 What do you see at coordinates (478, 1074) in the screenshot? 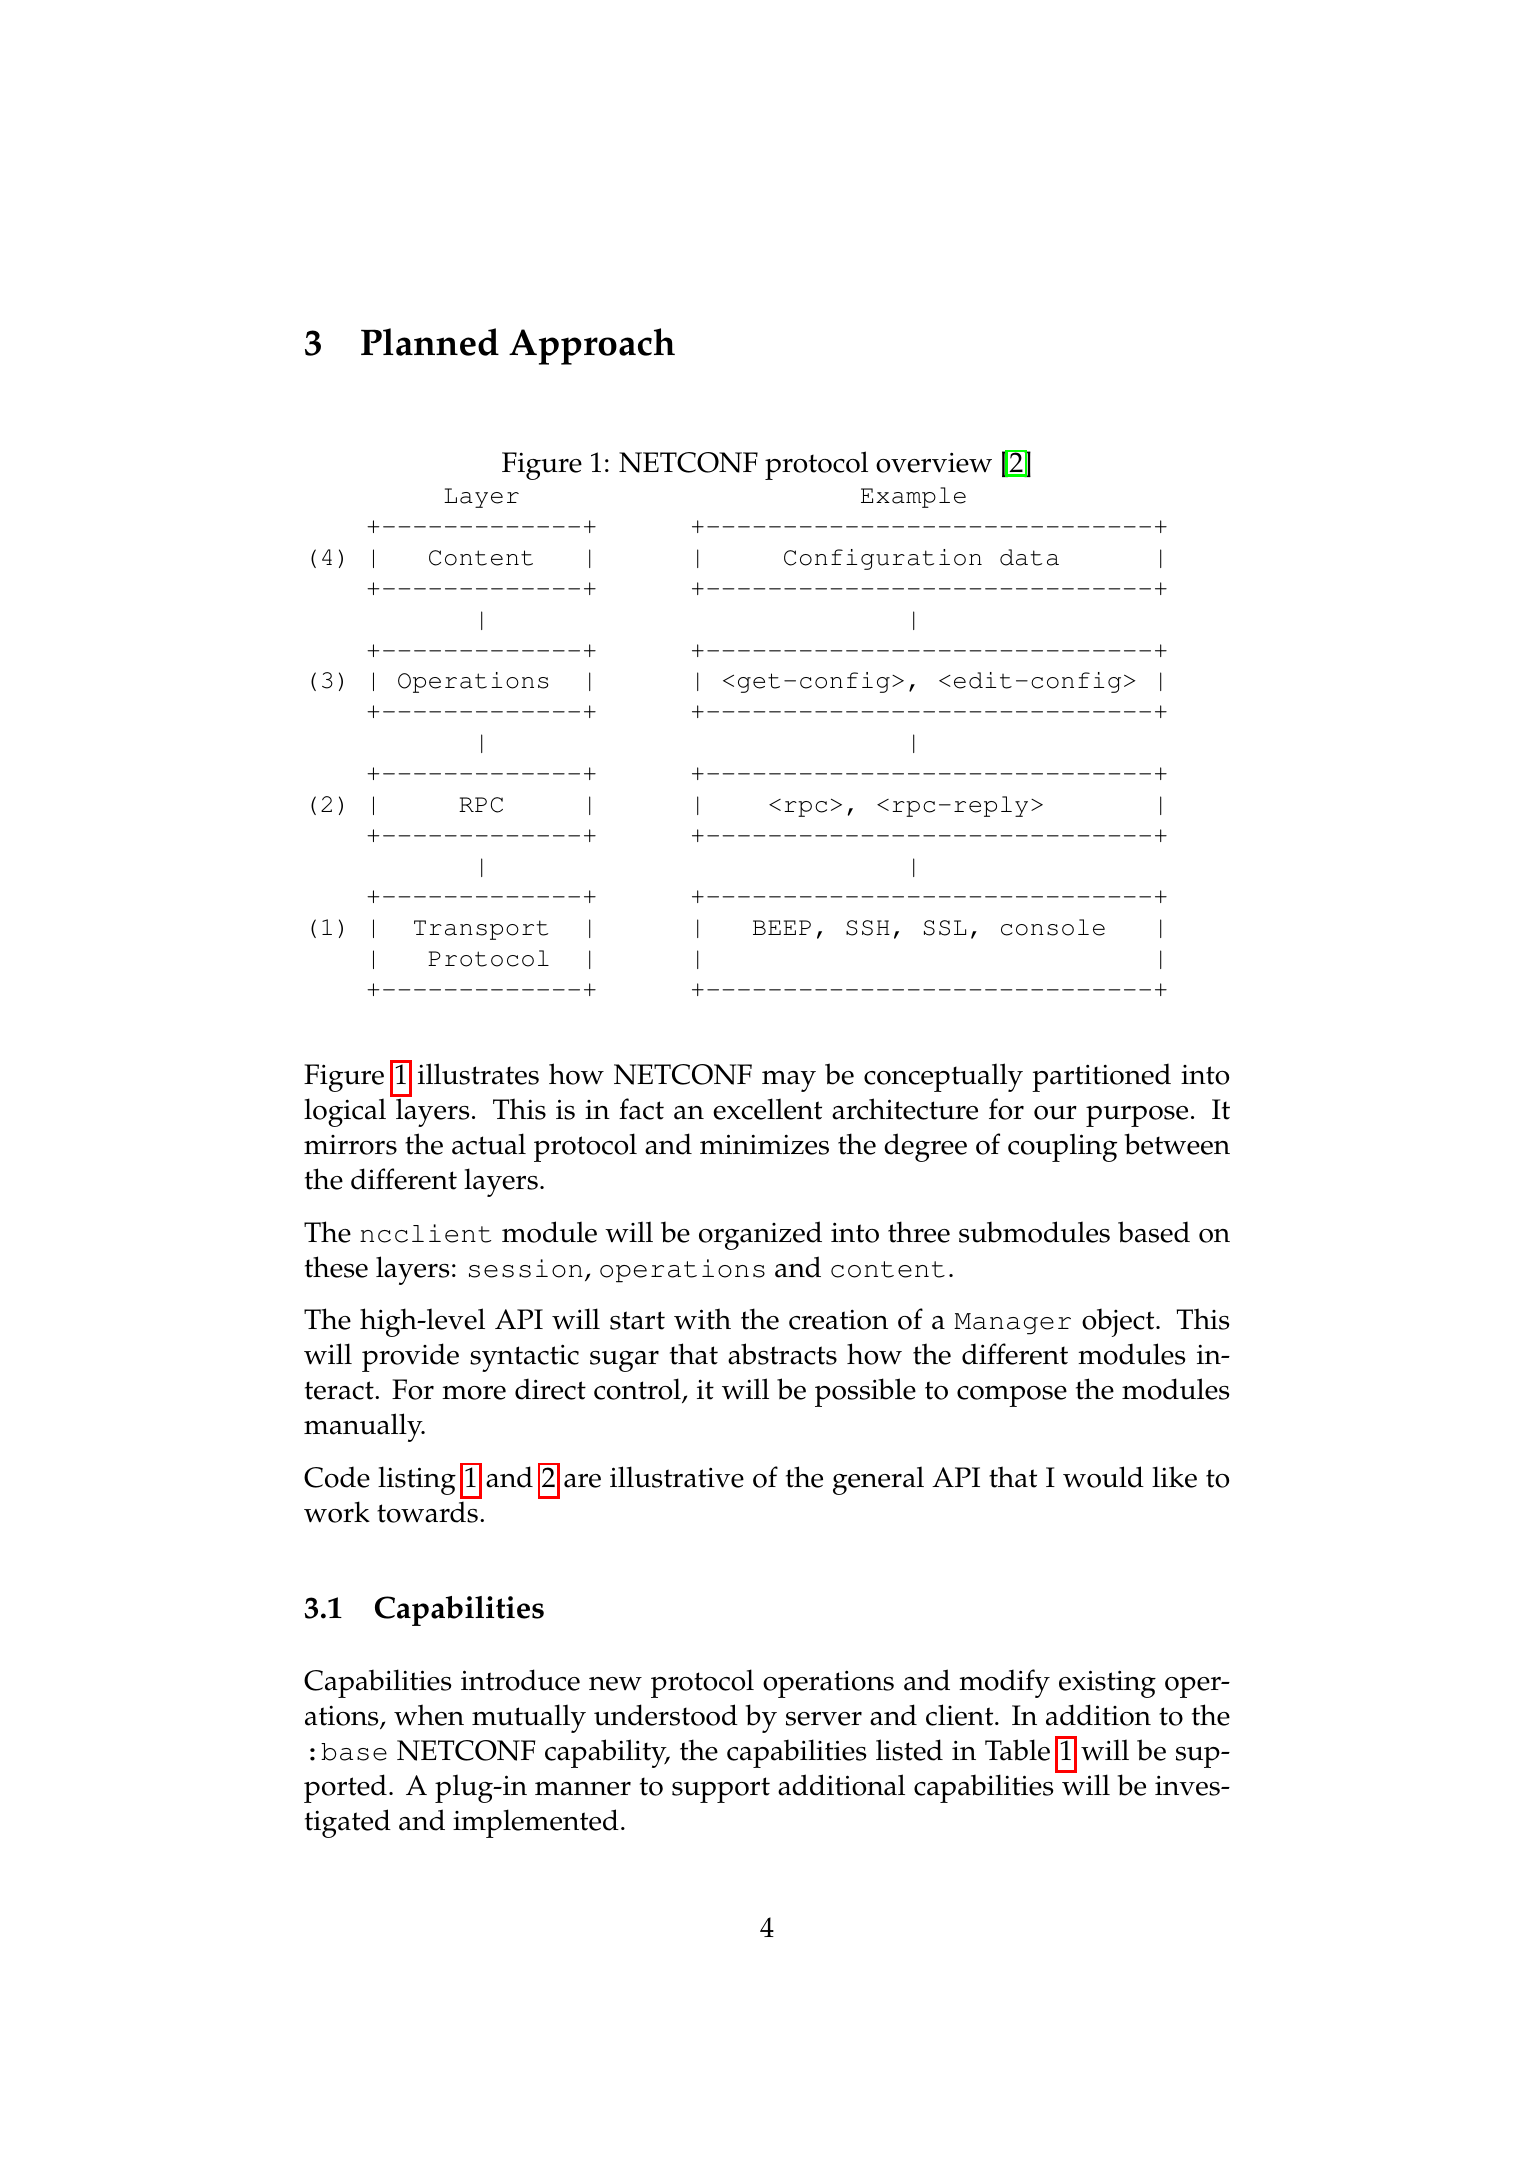
I see `illustrates` at bounding box center [478, 1074].
